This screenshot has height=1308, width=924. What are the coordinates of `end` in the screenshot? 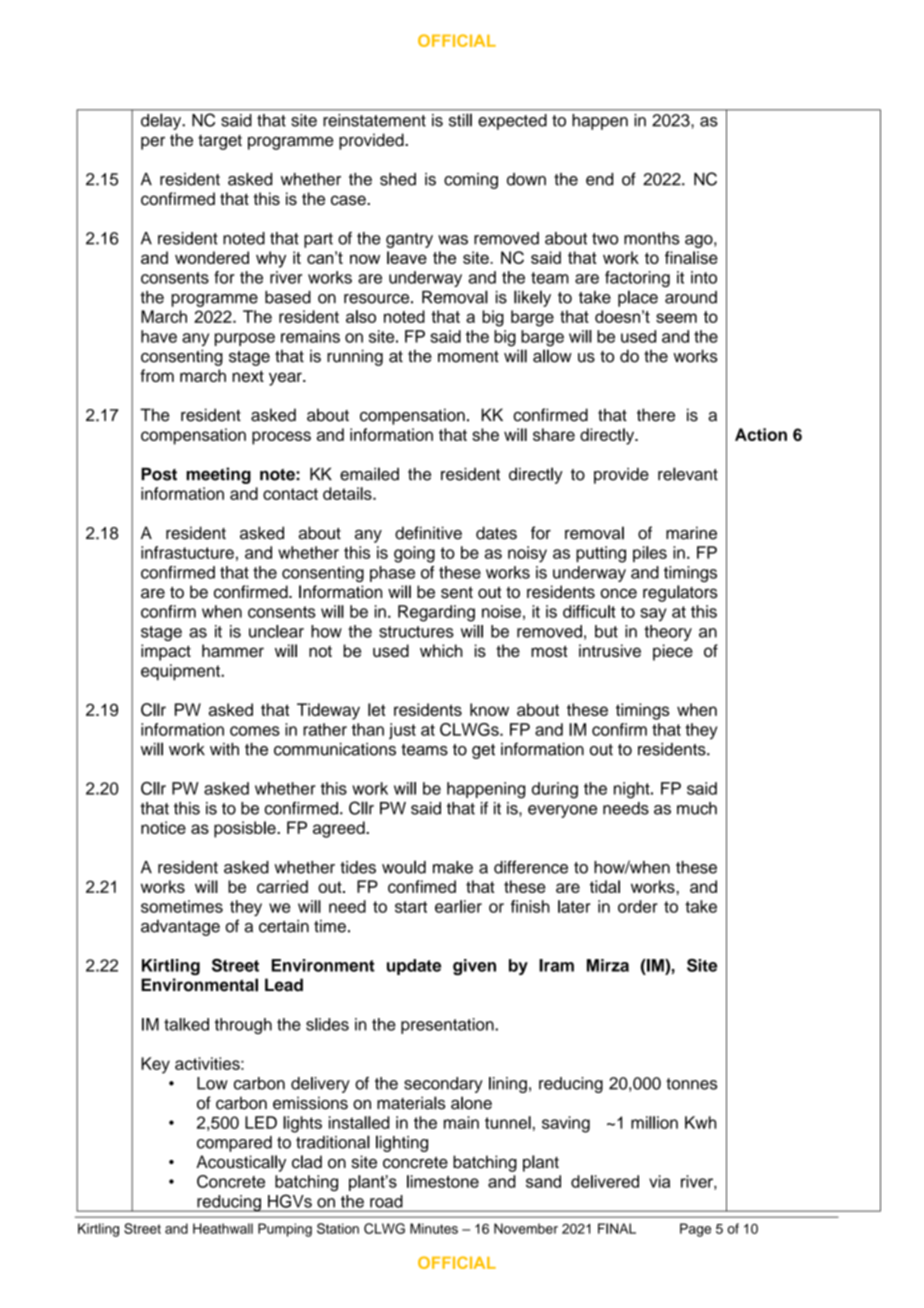 It's located at (599, 179).
